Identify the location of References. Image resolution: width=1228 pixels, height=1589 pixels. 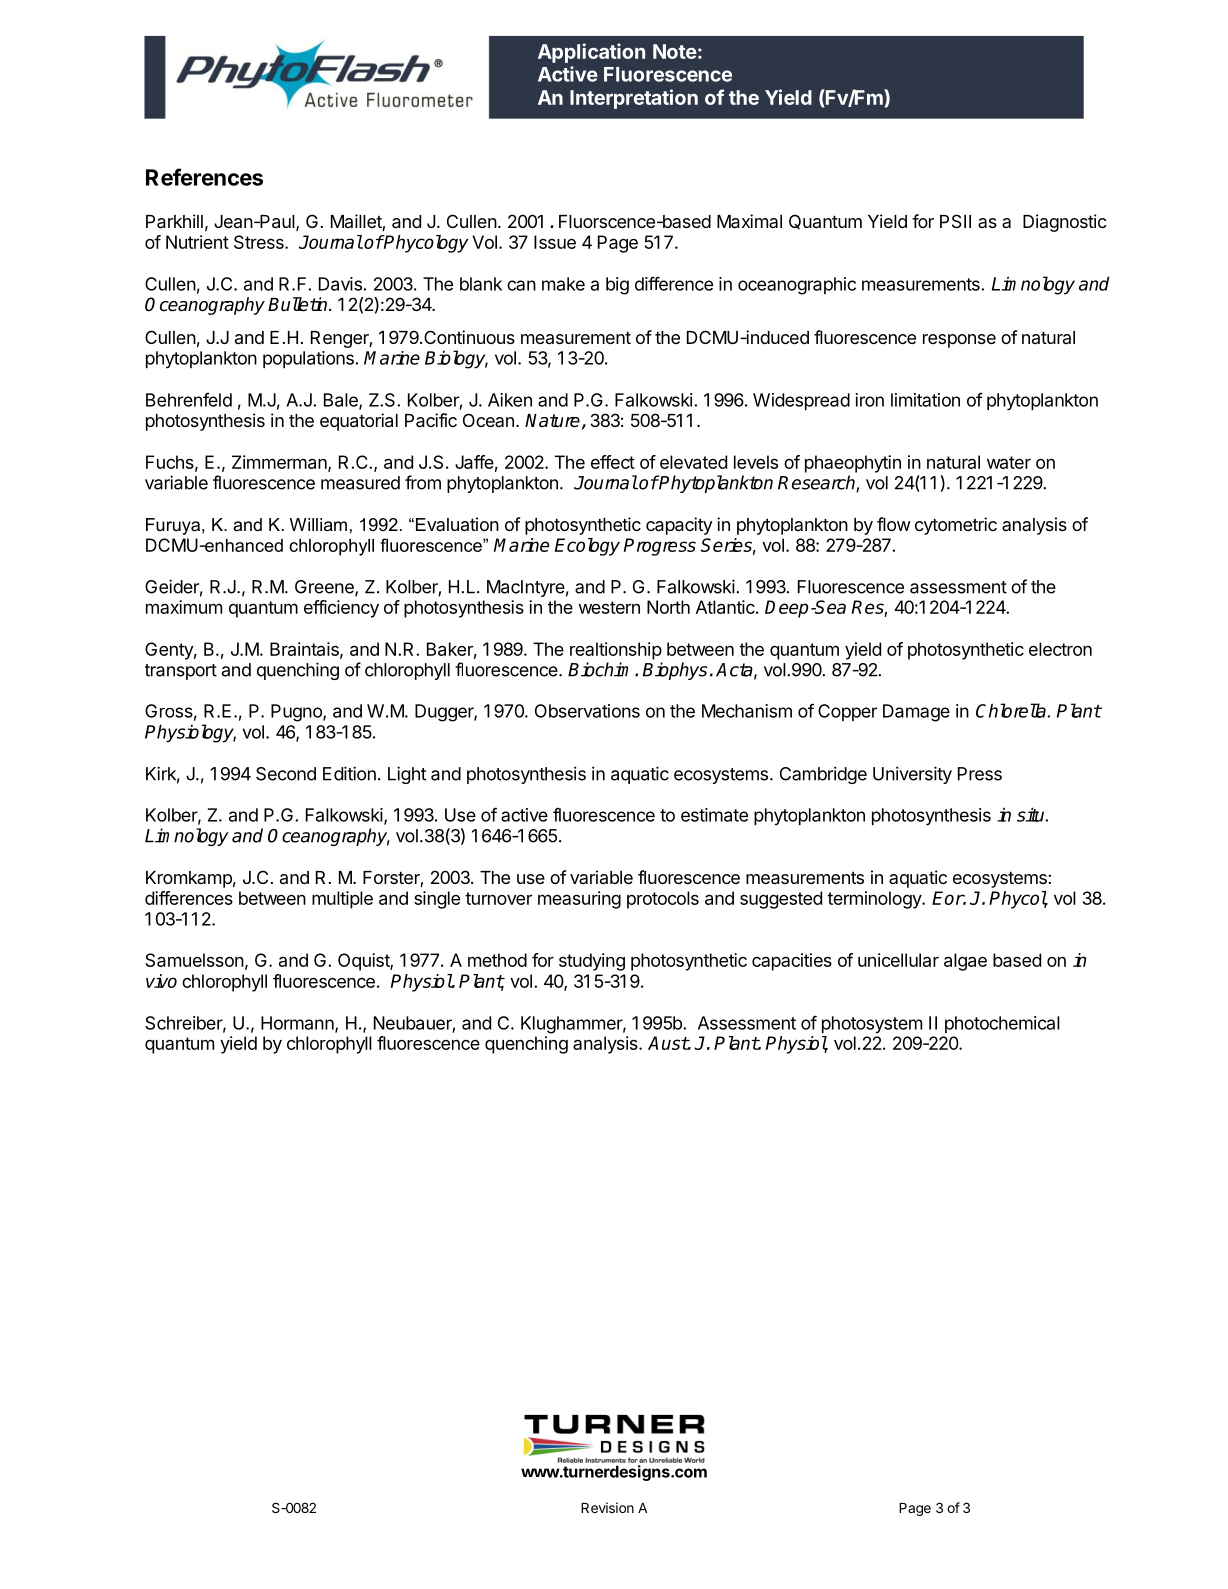
(204, 177).
